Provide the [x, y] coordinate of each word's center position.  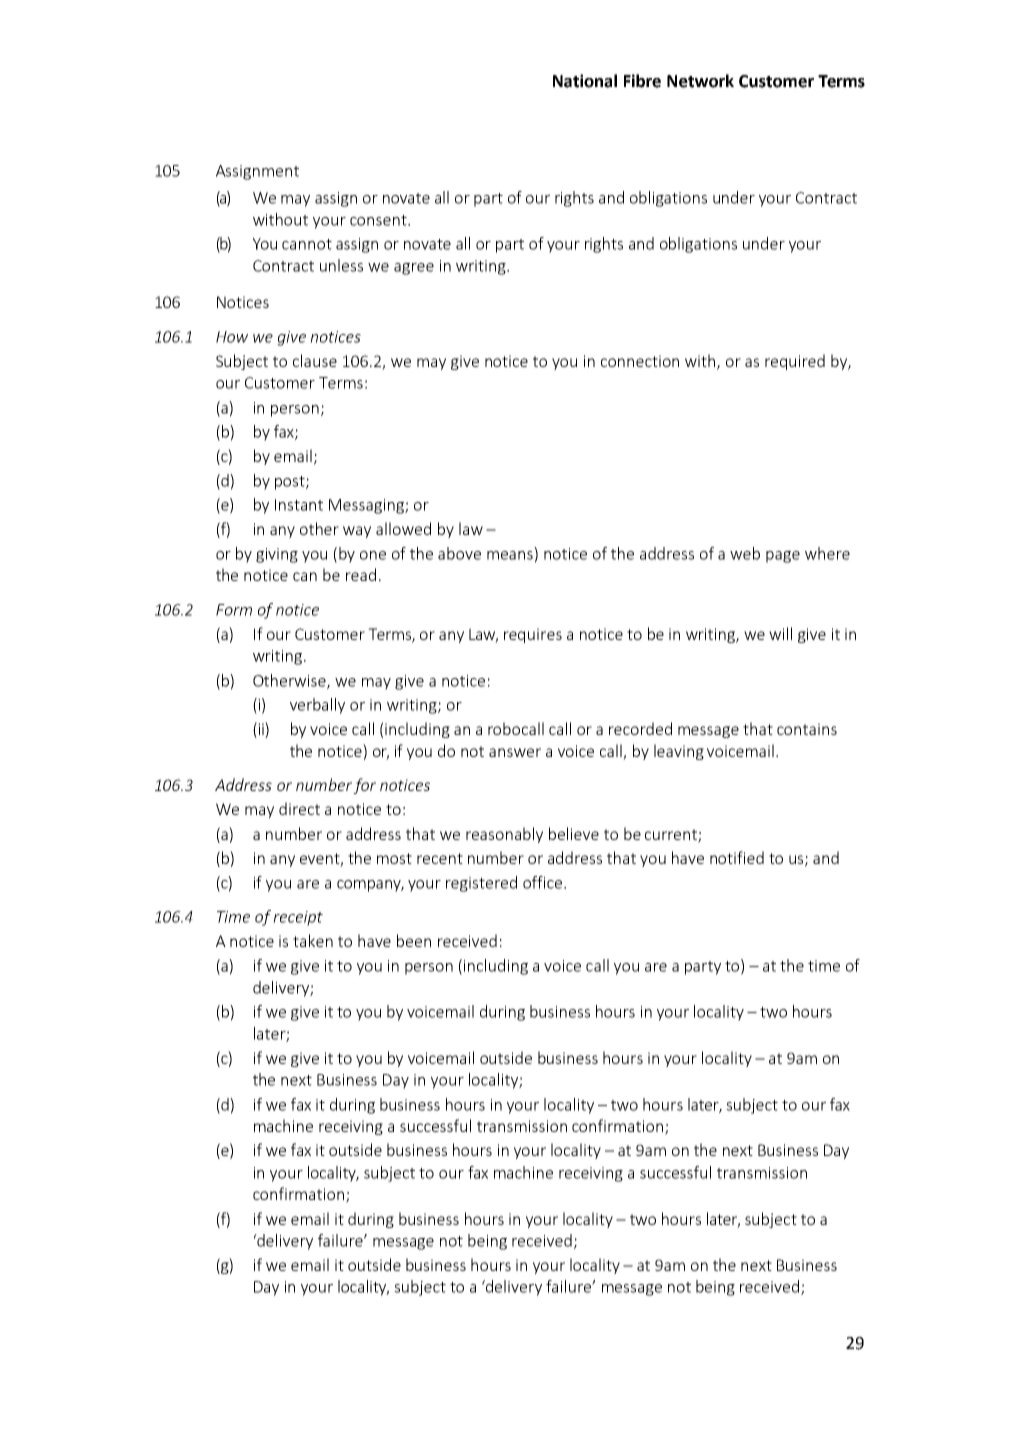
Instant [299, 505]
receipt [298, 918]
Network [700, 81]
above [459, 553]
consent [379, 220]
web [745, 553]
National [585, 81]
